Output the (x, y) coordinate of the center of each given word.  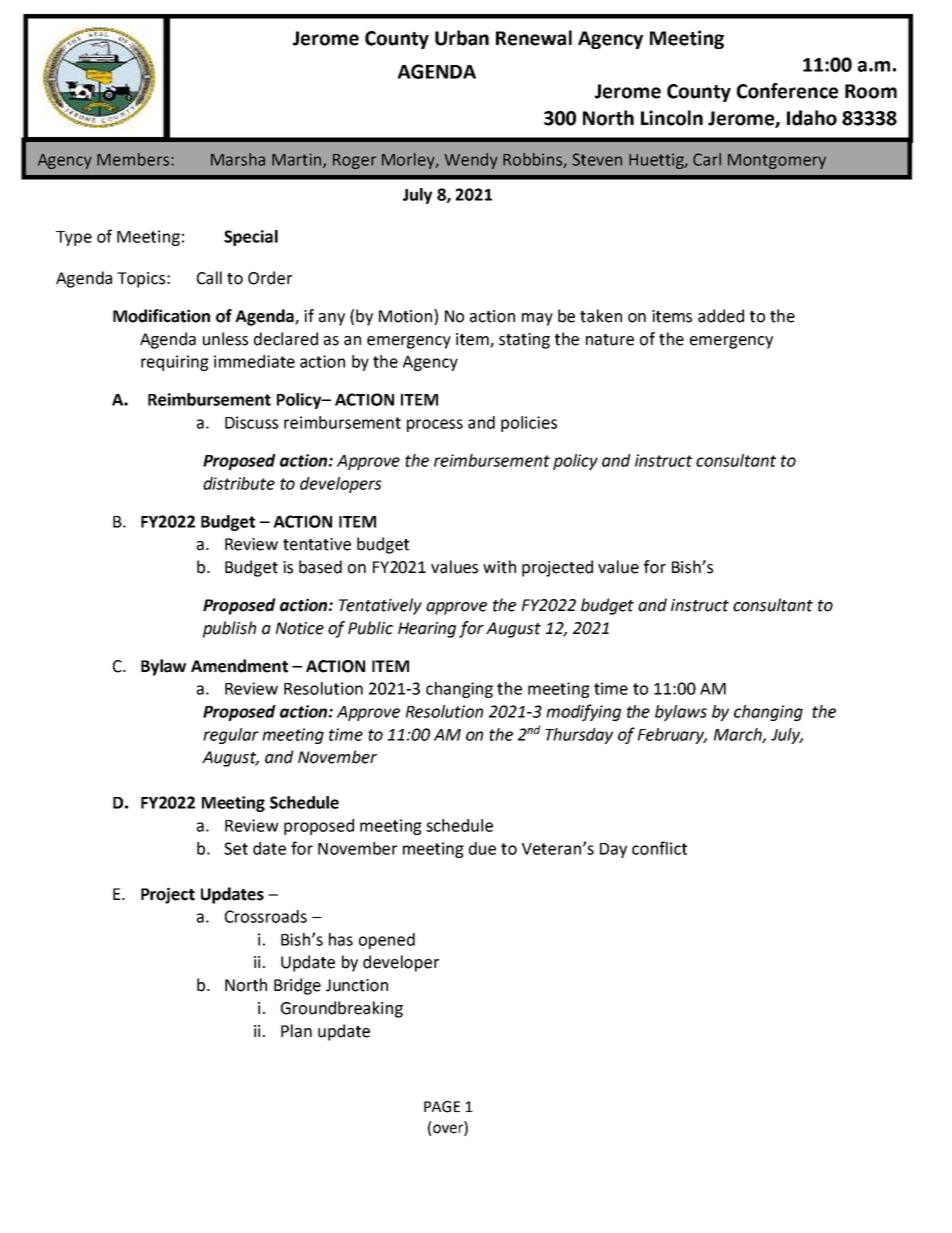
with (499, 567)
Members (134, 159)
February (672, 736)
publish (229, 629)
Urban (462, 38)
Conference (787, 91)
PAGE (442, 1107)
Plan (296, 1031)
